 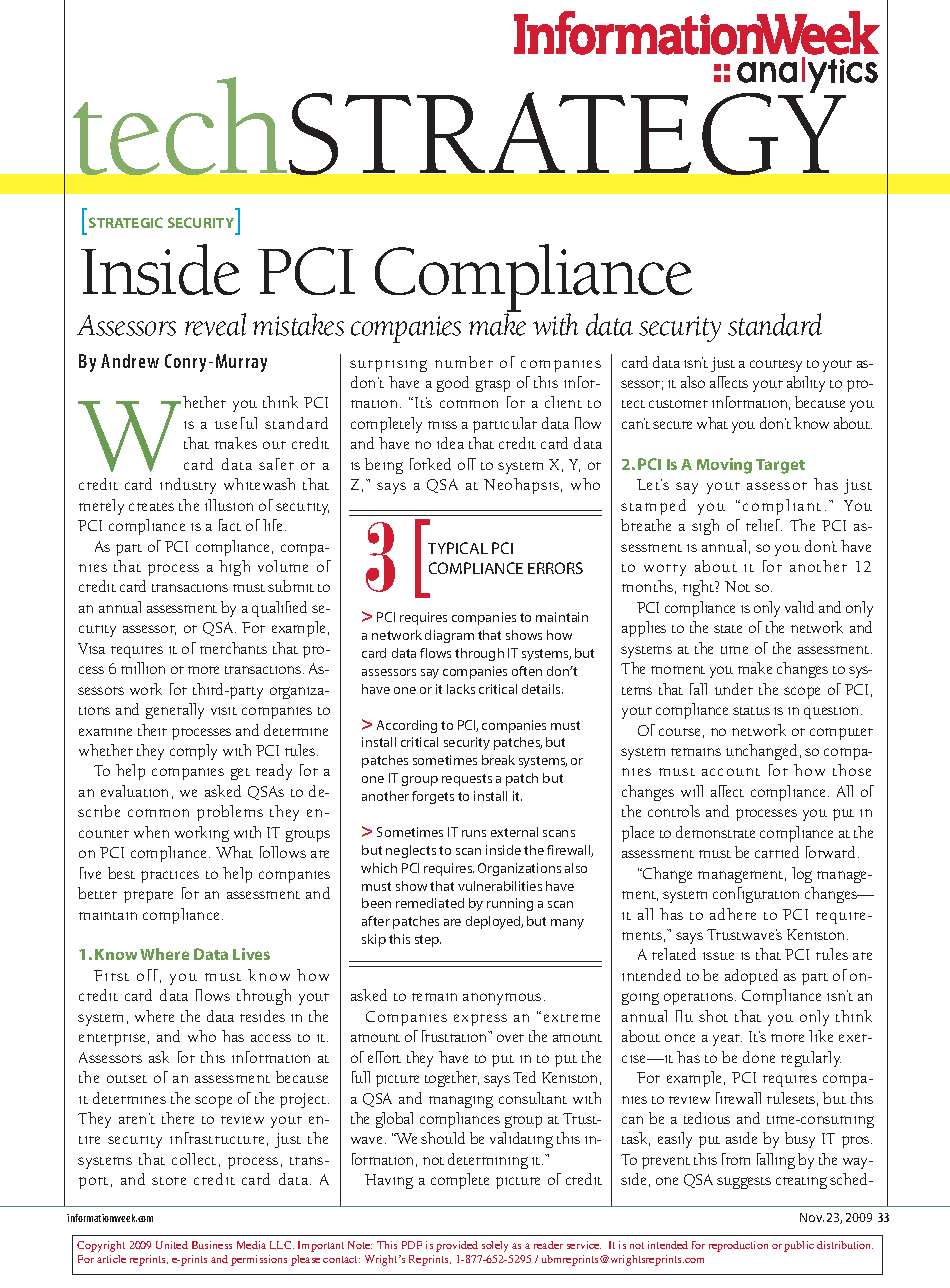 What do you see at coordinates (480, 1020) in the screenshot?
I see `express` at bounding box center [480, 1020].
